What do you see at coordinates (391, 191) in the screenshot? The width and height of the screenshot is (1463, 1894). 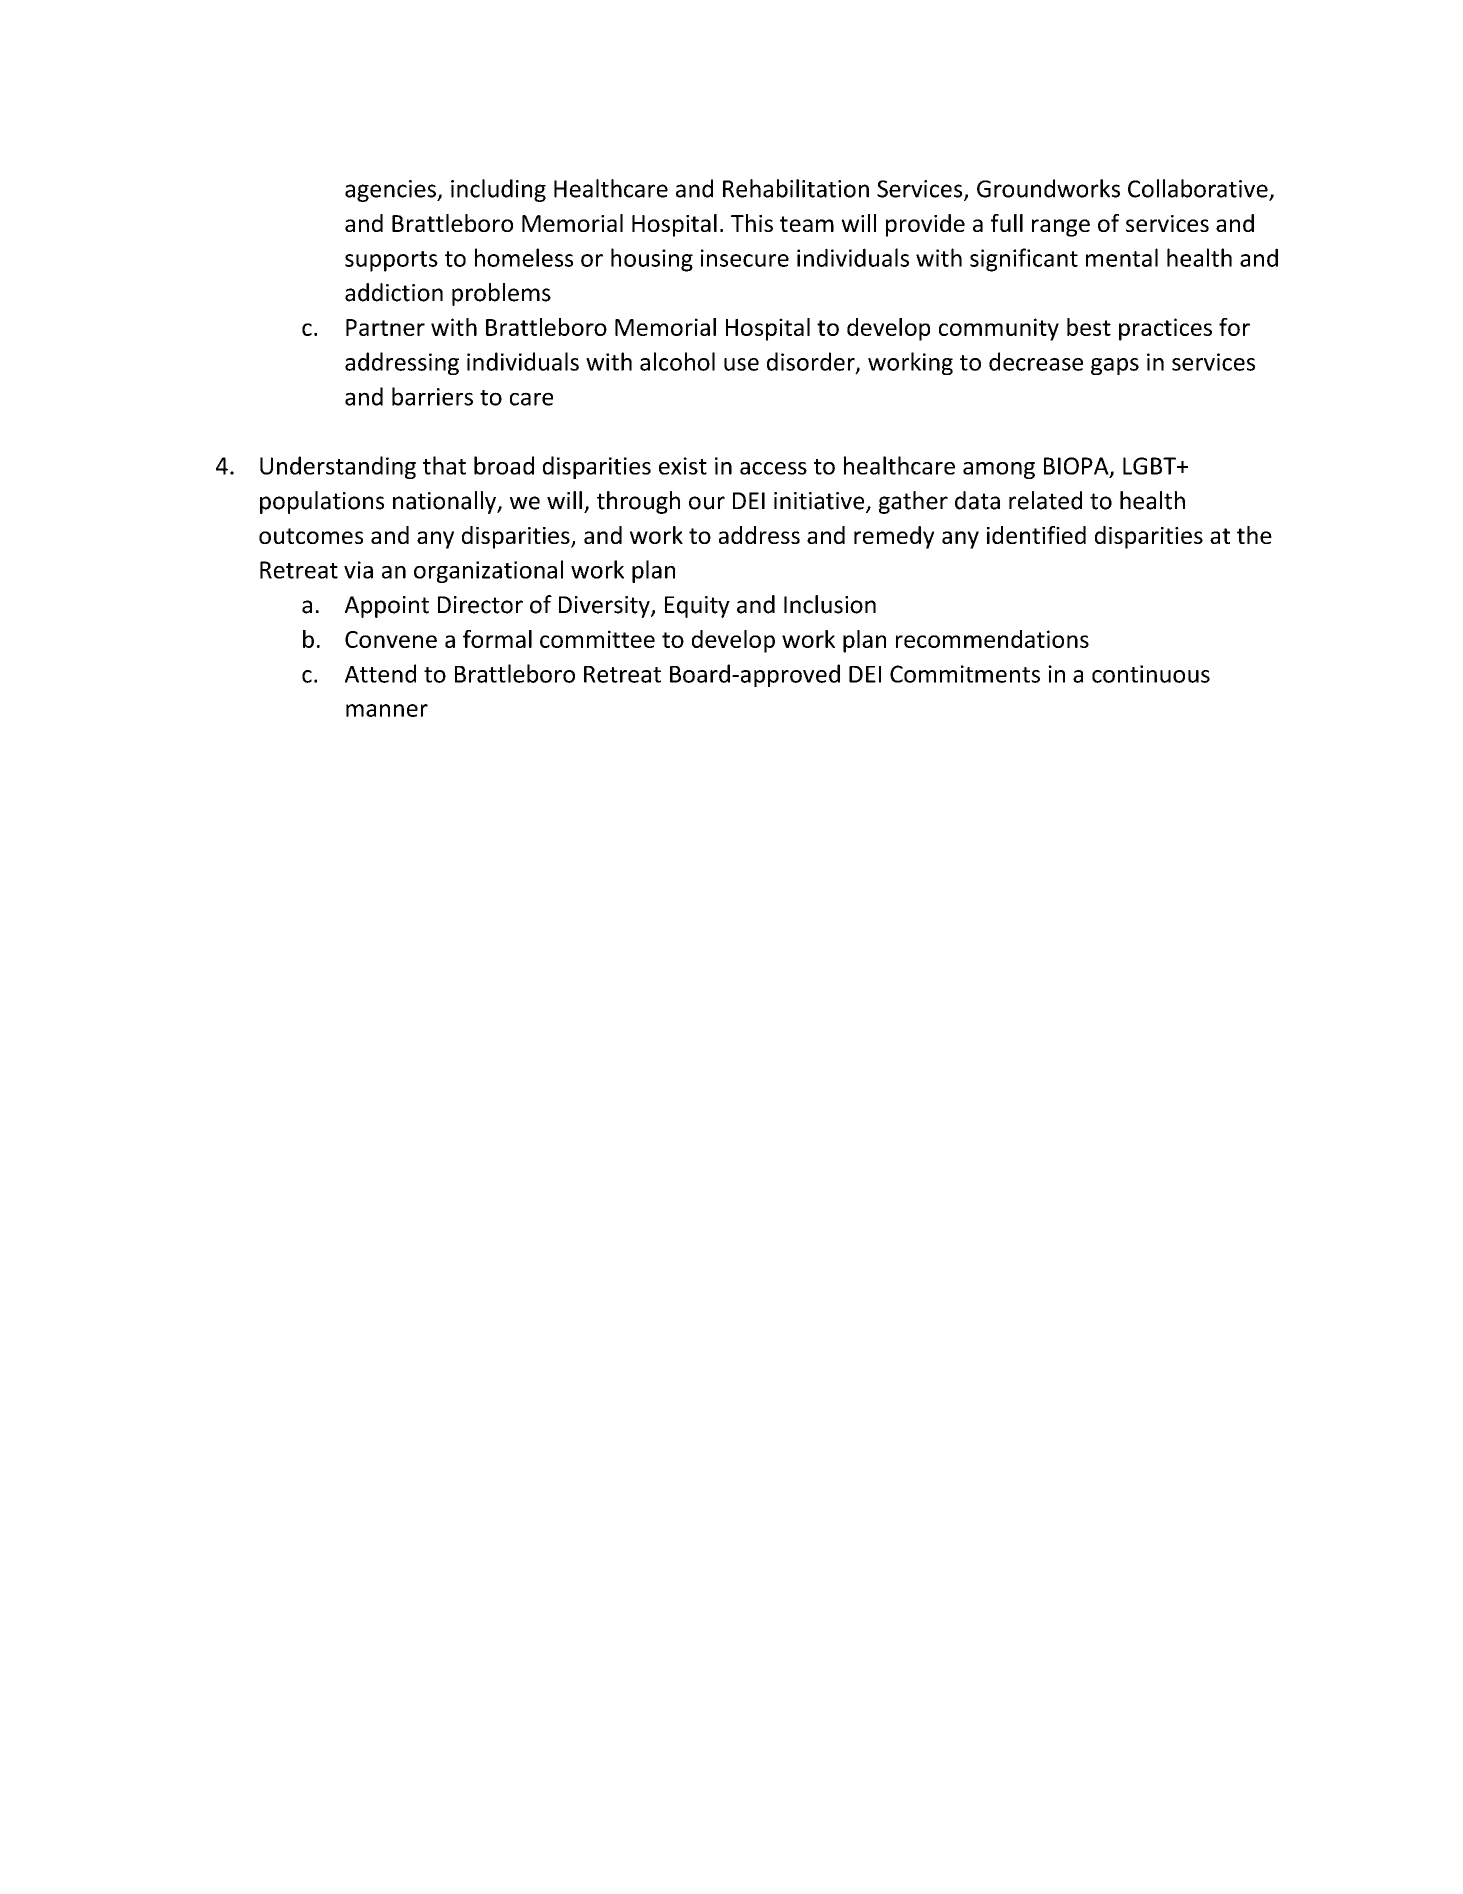 I see `agencies` at bounding box center [391, 191].
